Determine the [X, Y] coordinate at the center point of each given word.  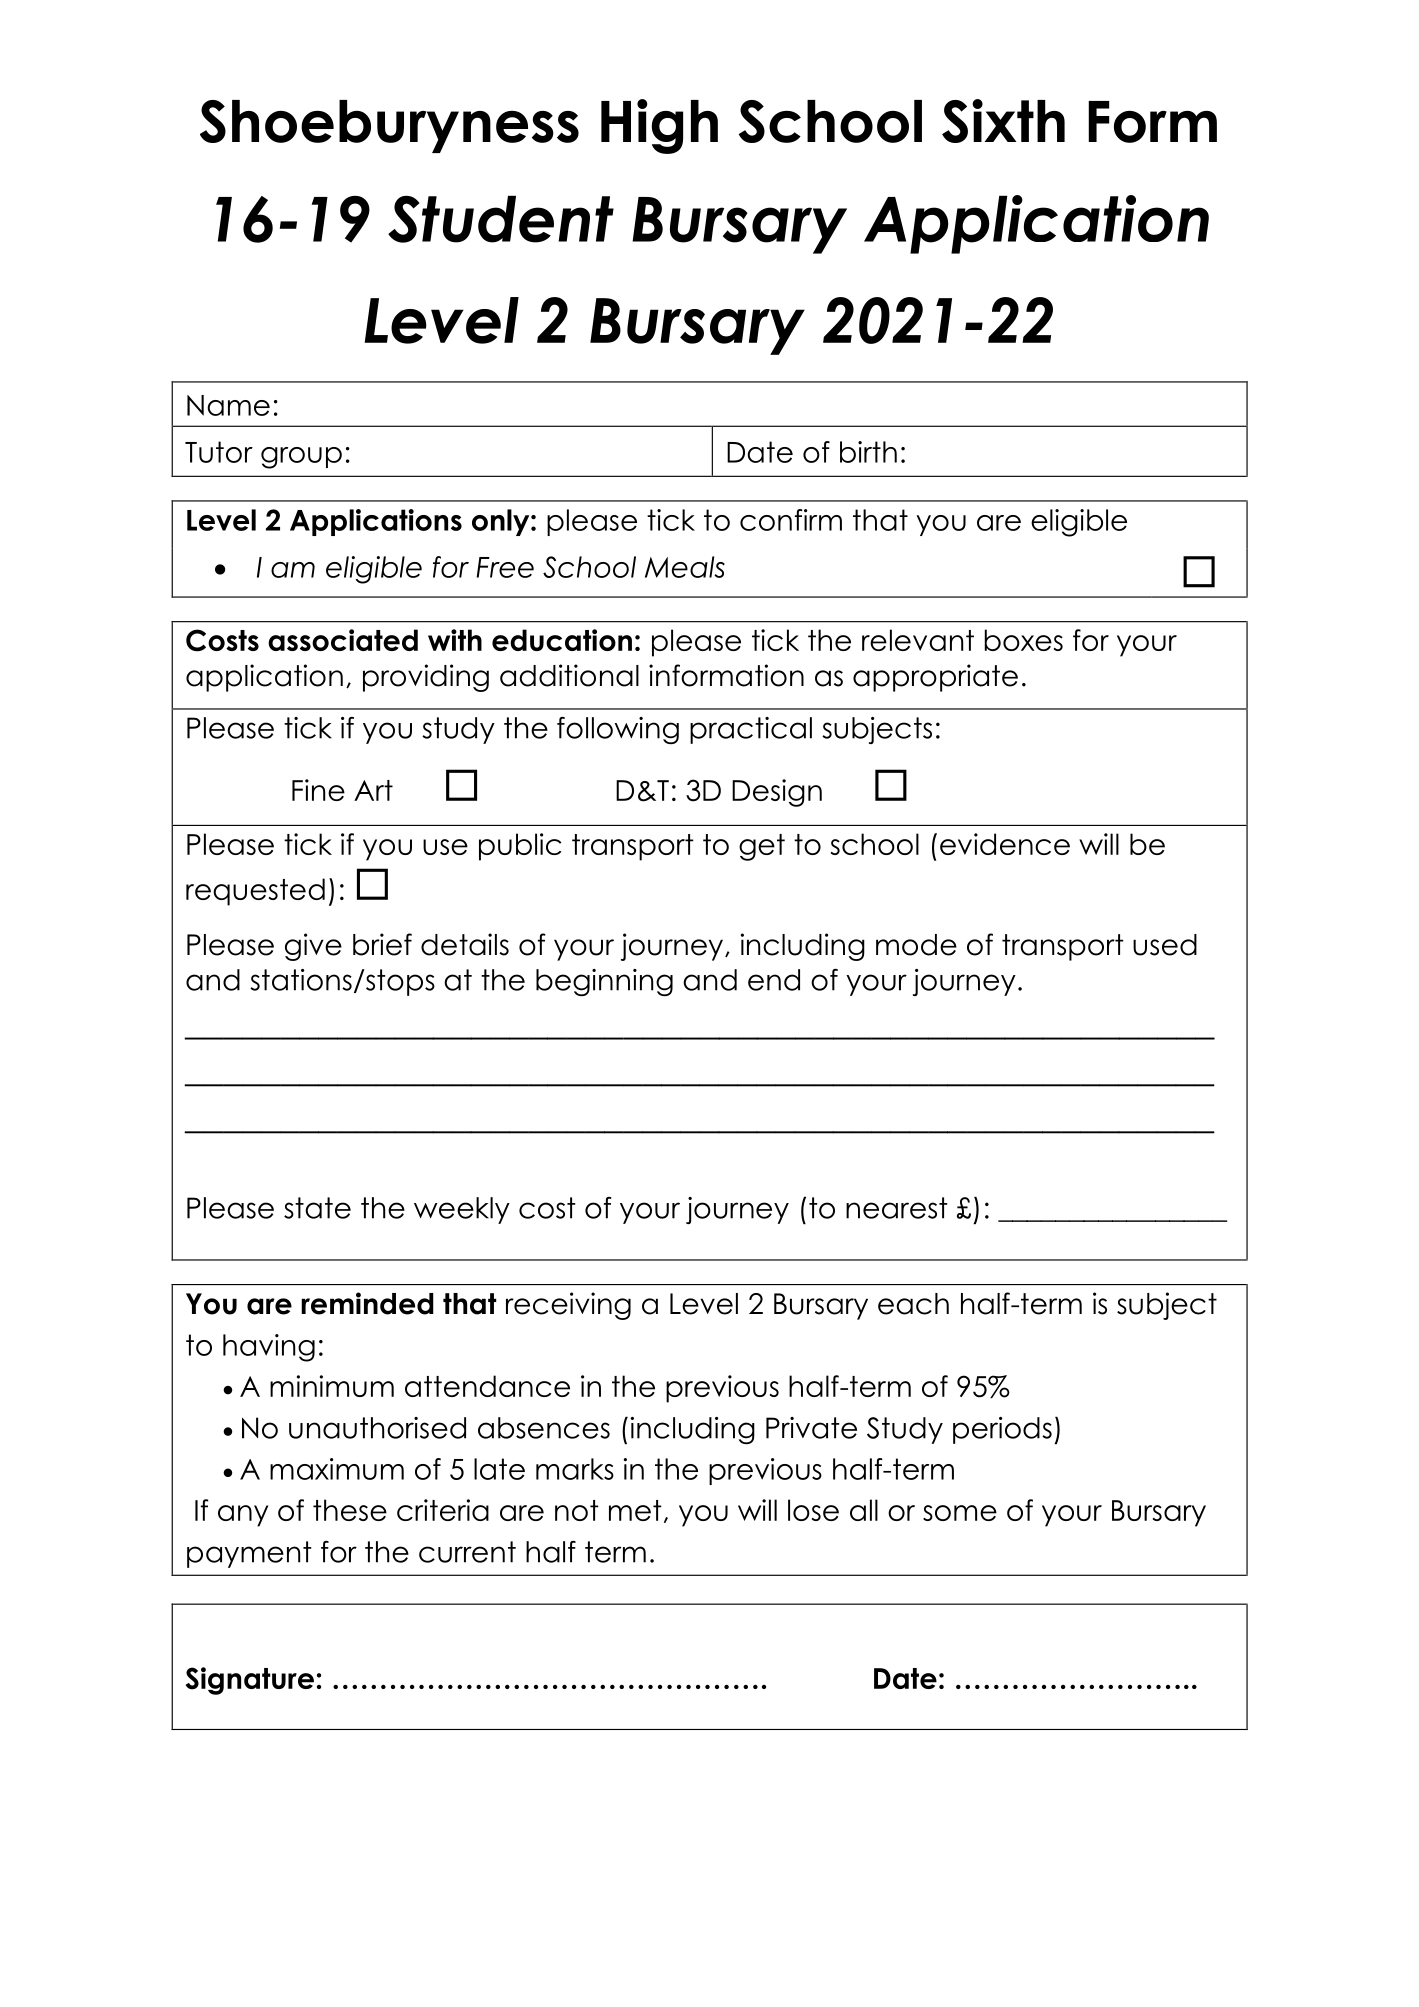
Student [501, 219]
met [635, 1510]
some [960, 1513]
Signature [250, 1681]
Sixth [1003, 121]
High [659, 126]
